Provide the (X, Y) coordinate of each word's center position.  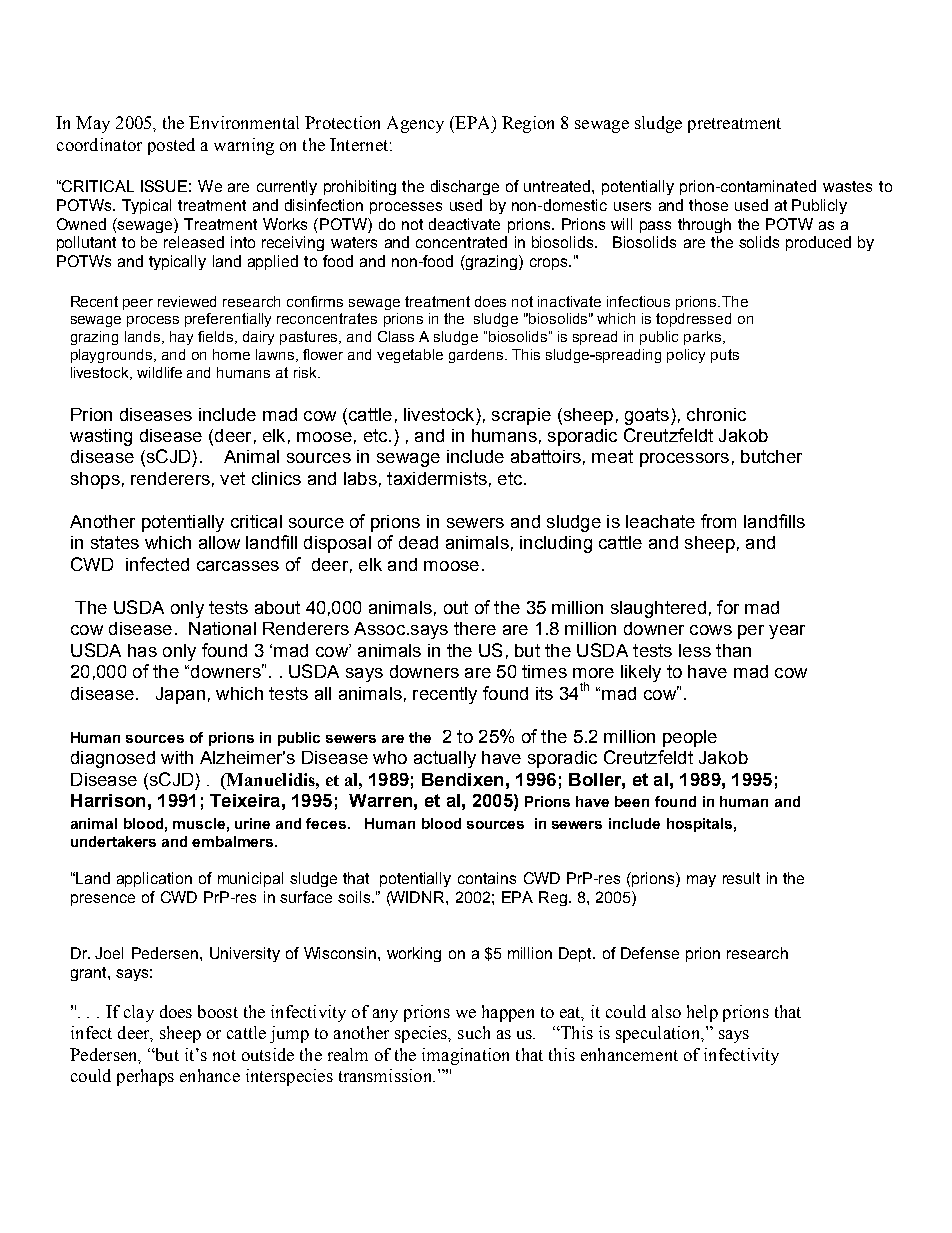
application (154, 879)
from (718, 521)
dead (418, 542)
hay (181, 338)
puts (725, 356)
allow (219, 542)
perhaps (145, 1077)
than (733, 650)
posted (171, 146)
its (544, 693)
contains (487, 878)
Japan (180, 695)
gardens (477, 356)
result (741, 878)
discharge (465, 187)
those (708, 205)
